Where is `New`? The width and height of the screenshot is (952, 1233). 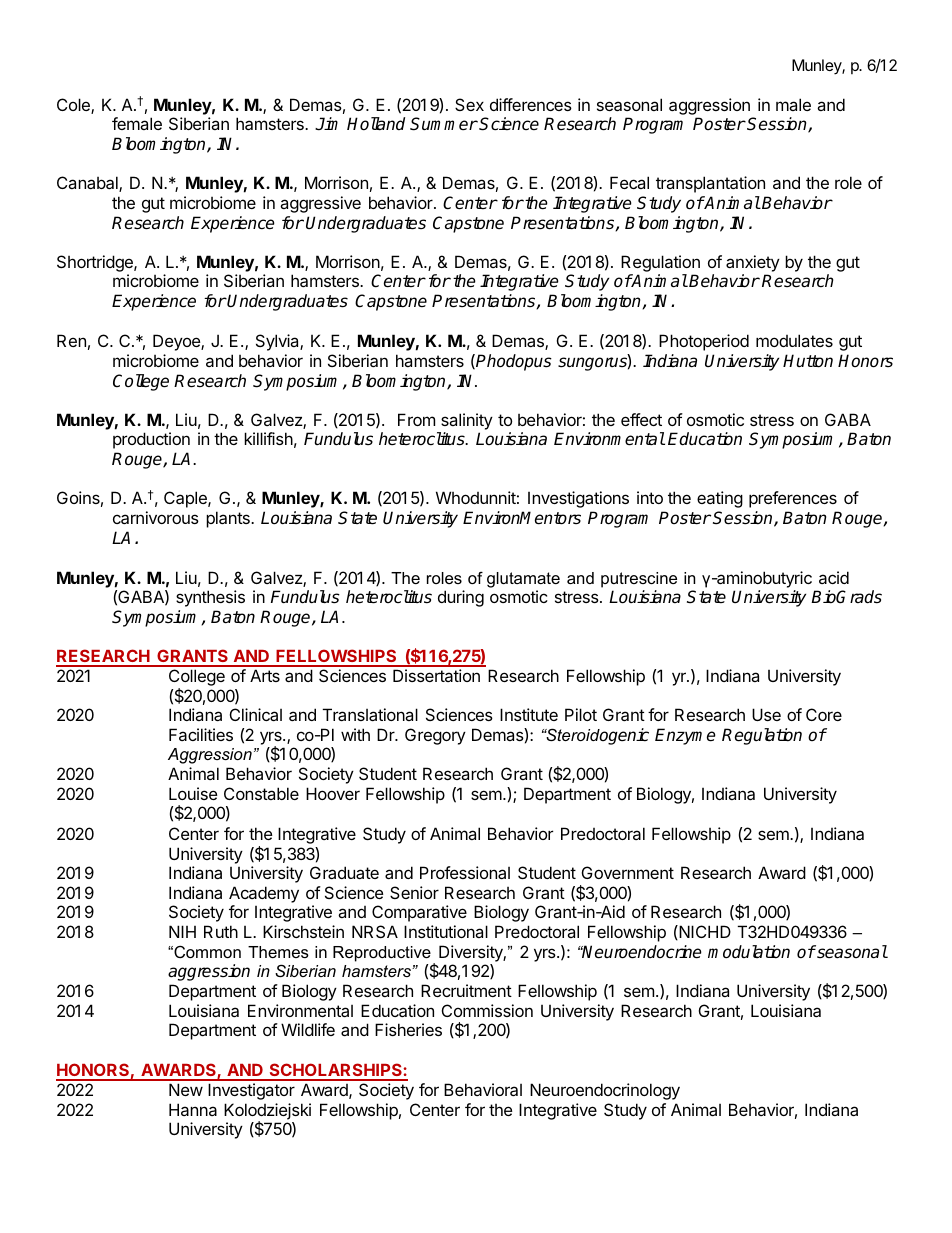 New is located at coordinates (186, 1089).
